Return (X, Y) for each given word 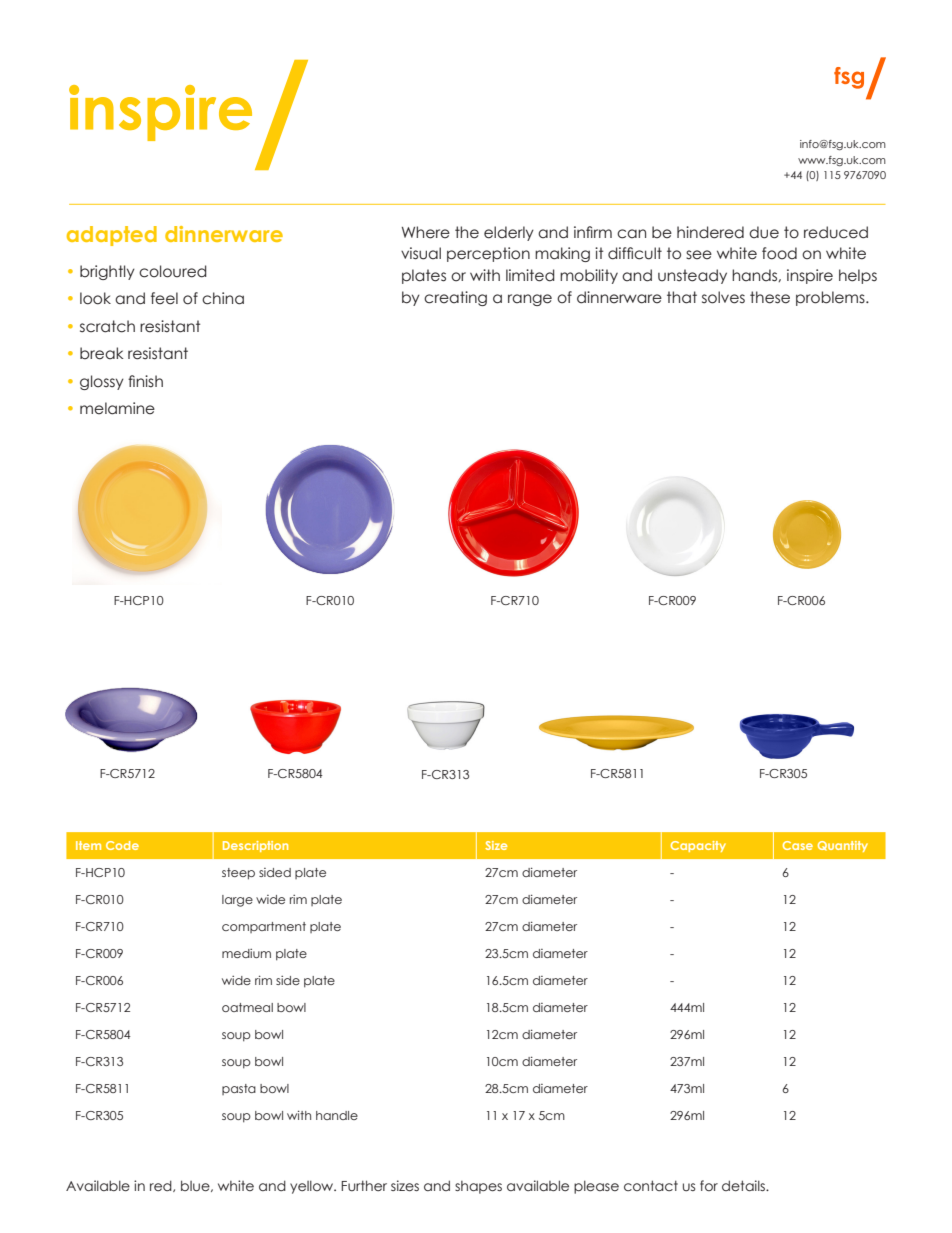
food (779, 253)
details (744, 1186)
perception (488, 254)
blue (196, 1186)
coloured (173, 271)
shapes (478, 1187)
